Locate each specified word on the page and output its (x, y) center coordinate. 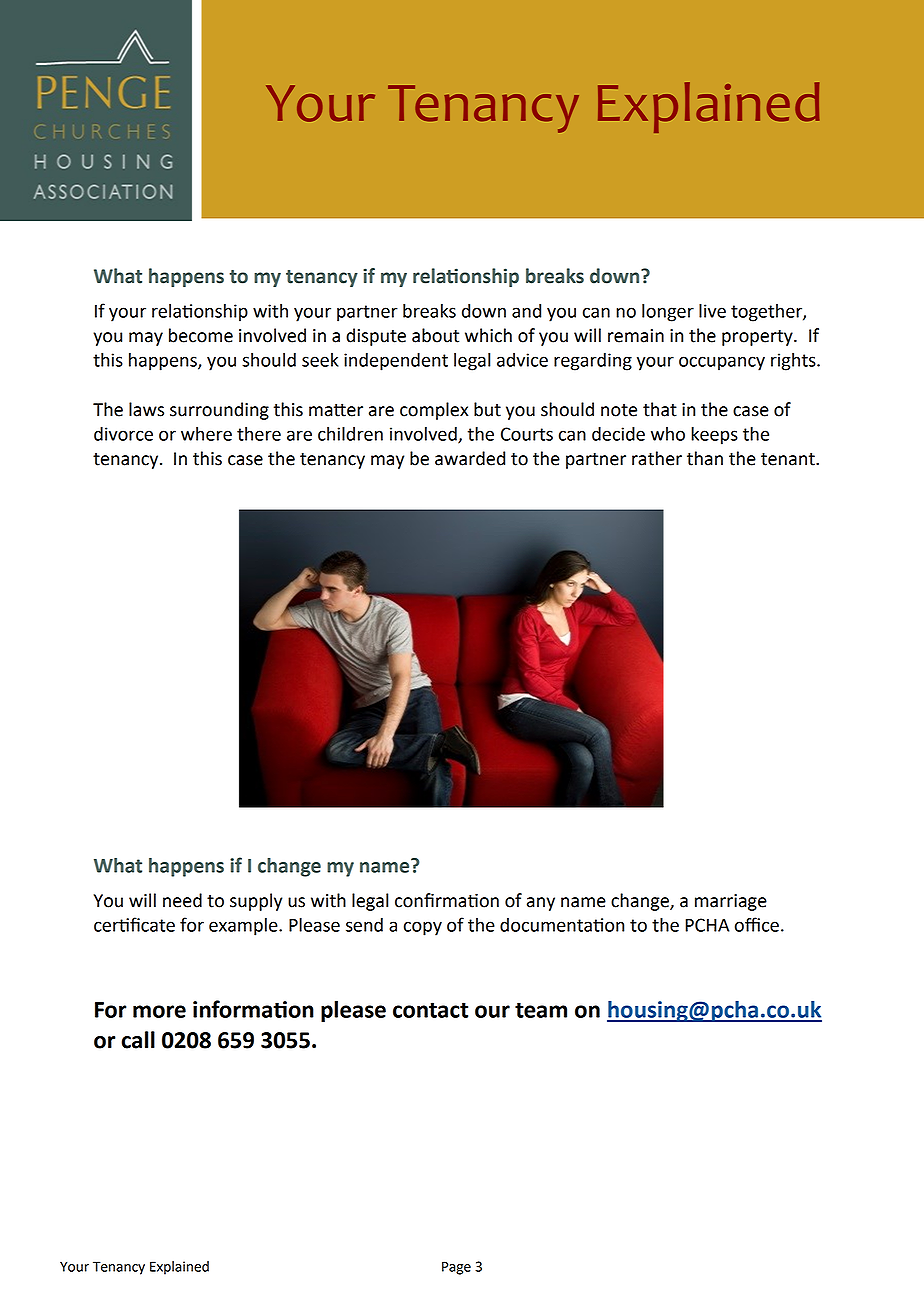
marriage (731, 902)
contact (430, 1010)
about (435, 335)
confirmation (447, 900)
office (757, 924)
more (159, 1011)
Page (456, 1268)
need (182, 900)
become (201, 335)
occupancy (722, 363)
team (541, 1010)
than (705, 458)
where (206, 434)
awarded (470, 458)
